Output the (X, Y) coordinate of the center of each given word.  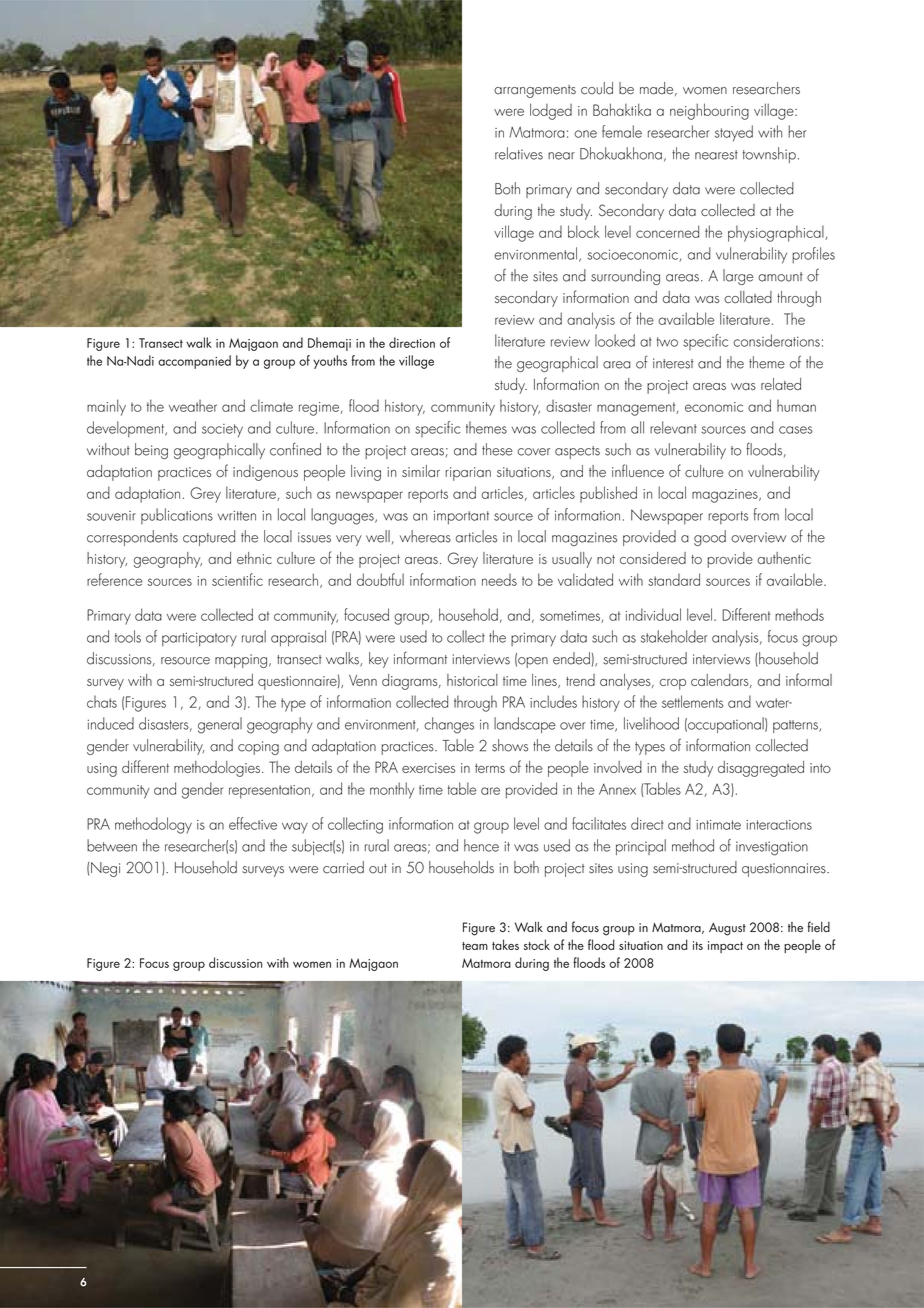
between (112, 845)
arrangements (535, 91)
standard (674, 579)
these (497, 449)
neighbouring (709, 111)
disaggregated (761, 769)
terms (490, 768)
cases (796, 430)
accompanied (194, 362)
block (584, 231)
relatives (519, 153)
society (222, 430)
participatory (199, 639)
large (738, 277)
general (220, 725)
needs (499, 580)
